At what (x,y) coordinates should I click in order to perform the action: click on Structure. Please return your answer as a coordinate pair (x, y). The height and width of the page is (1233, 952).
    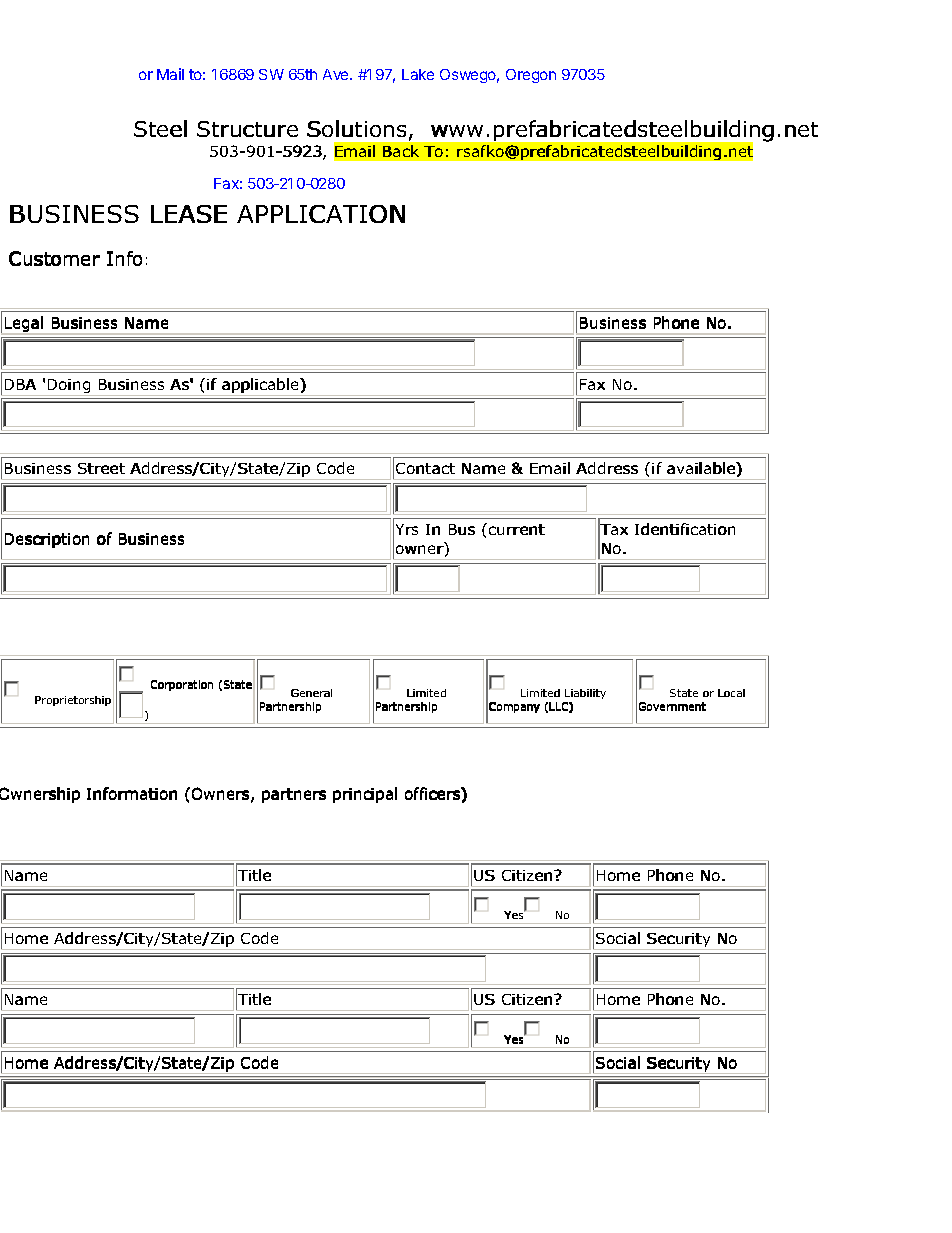
    Looking at the image, I should click on (247, 129).
